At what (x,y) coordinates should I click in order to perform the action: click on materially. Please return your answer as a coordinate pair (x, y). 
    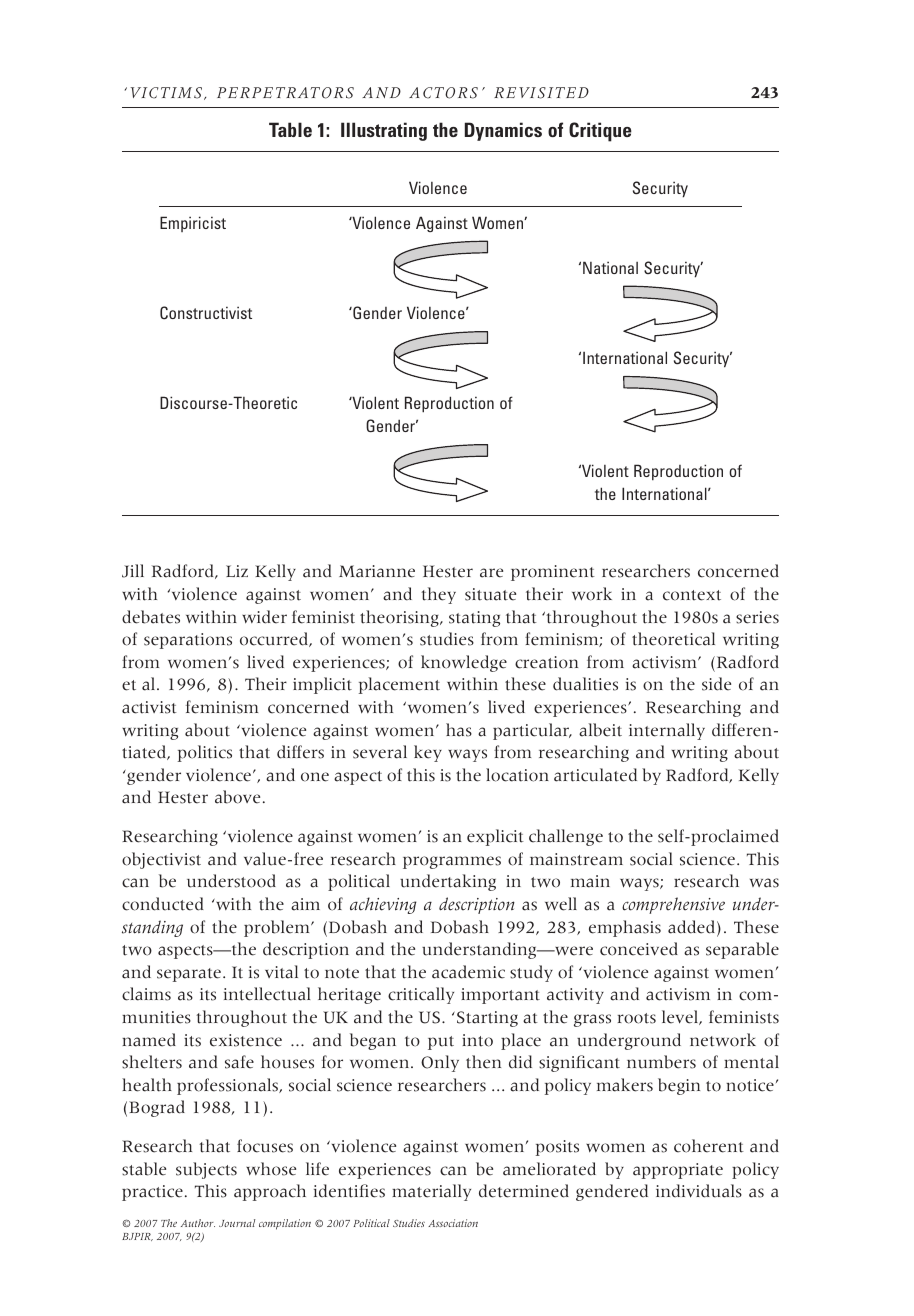
    Looking at the image, I should click on (431, 1192).
